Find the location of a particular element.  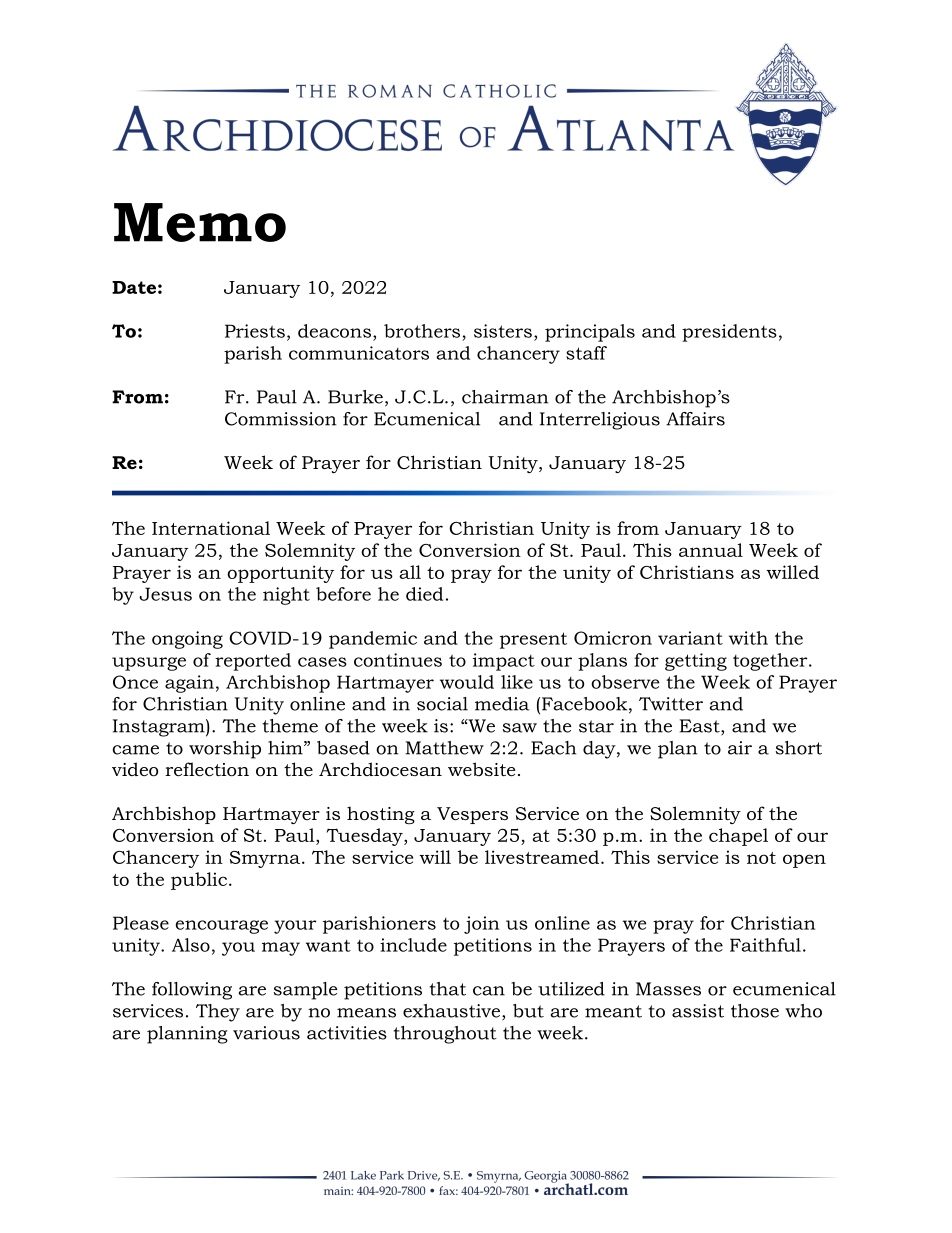

ongoing is located at coordinates (187, 640).
